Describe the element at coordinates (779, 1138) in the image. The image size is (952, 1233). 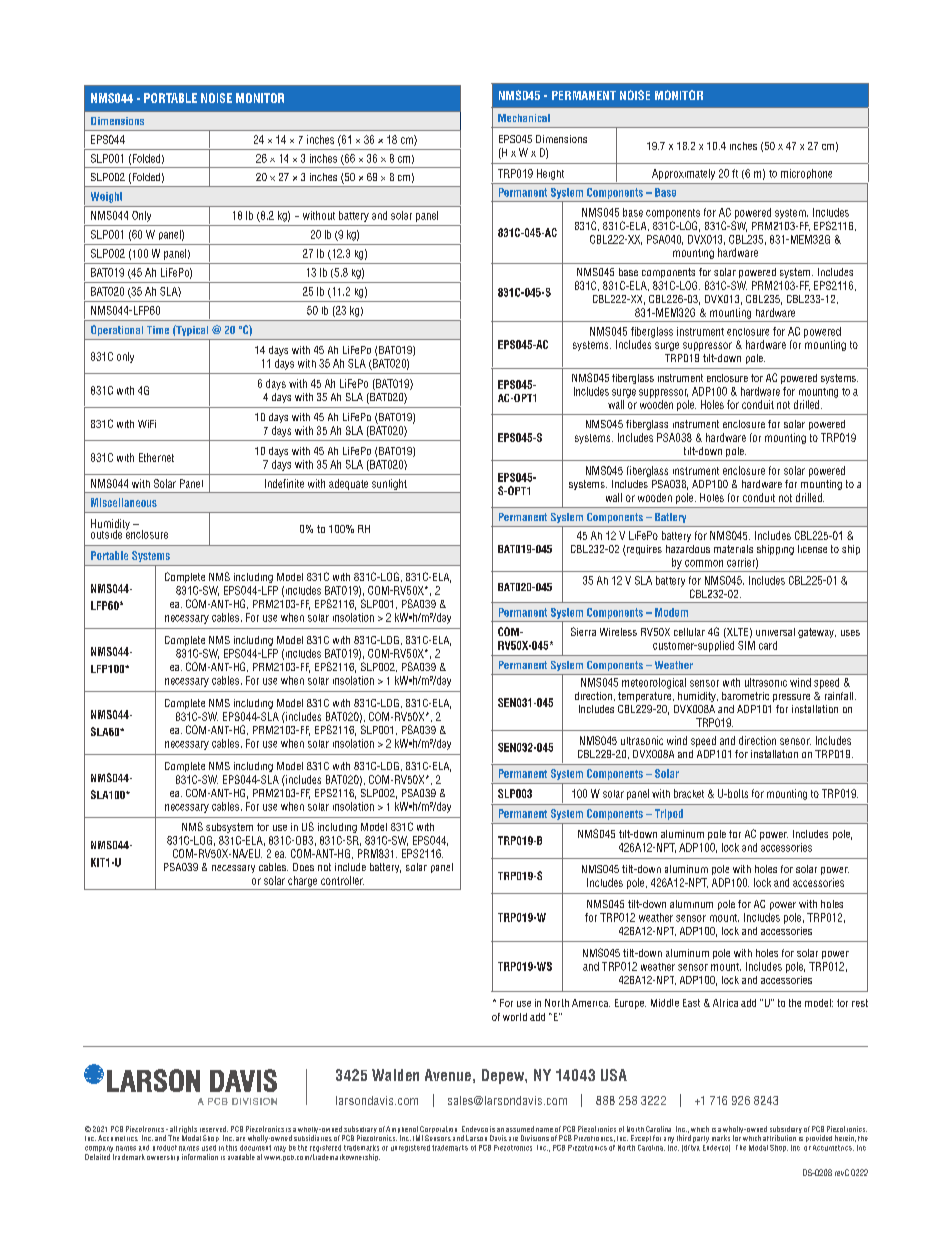
I see `attribution` at that location.
